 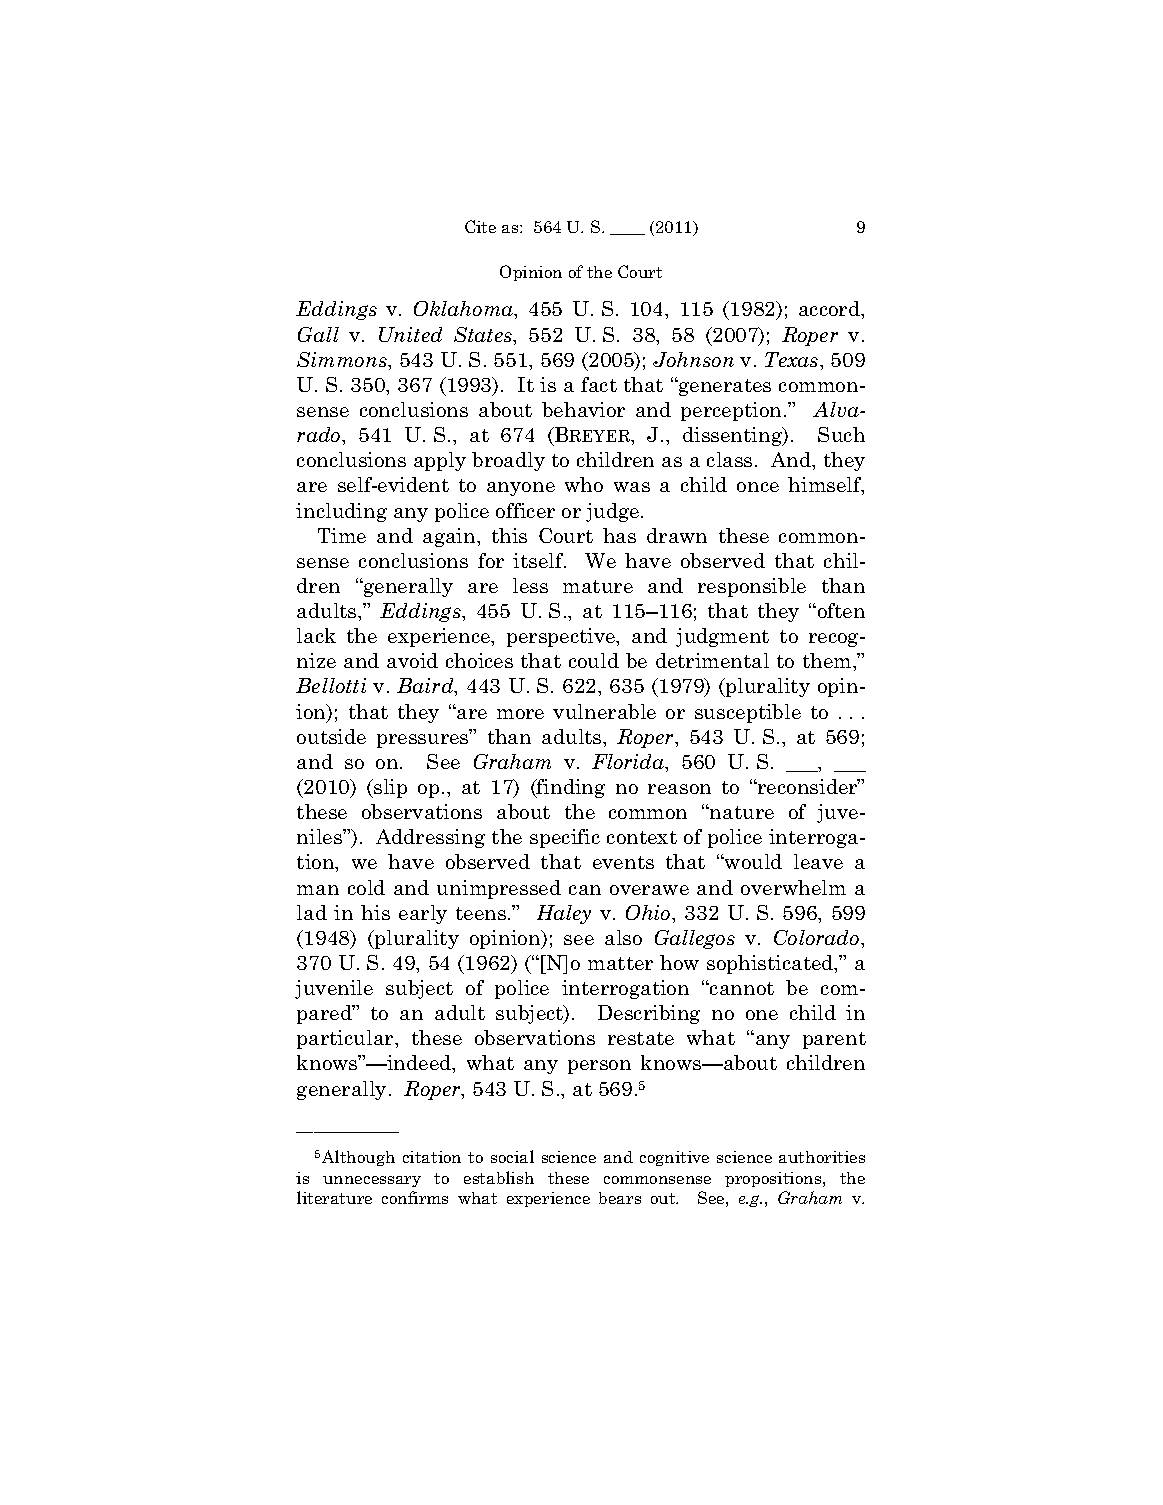 What do you see at coordinates (565, 838) in the image?
I see `specific` at bounding box center [565, 838].
